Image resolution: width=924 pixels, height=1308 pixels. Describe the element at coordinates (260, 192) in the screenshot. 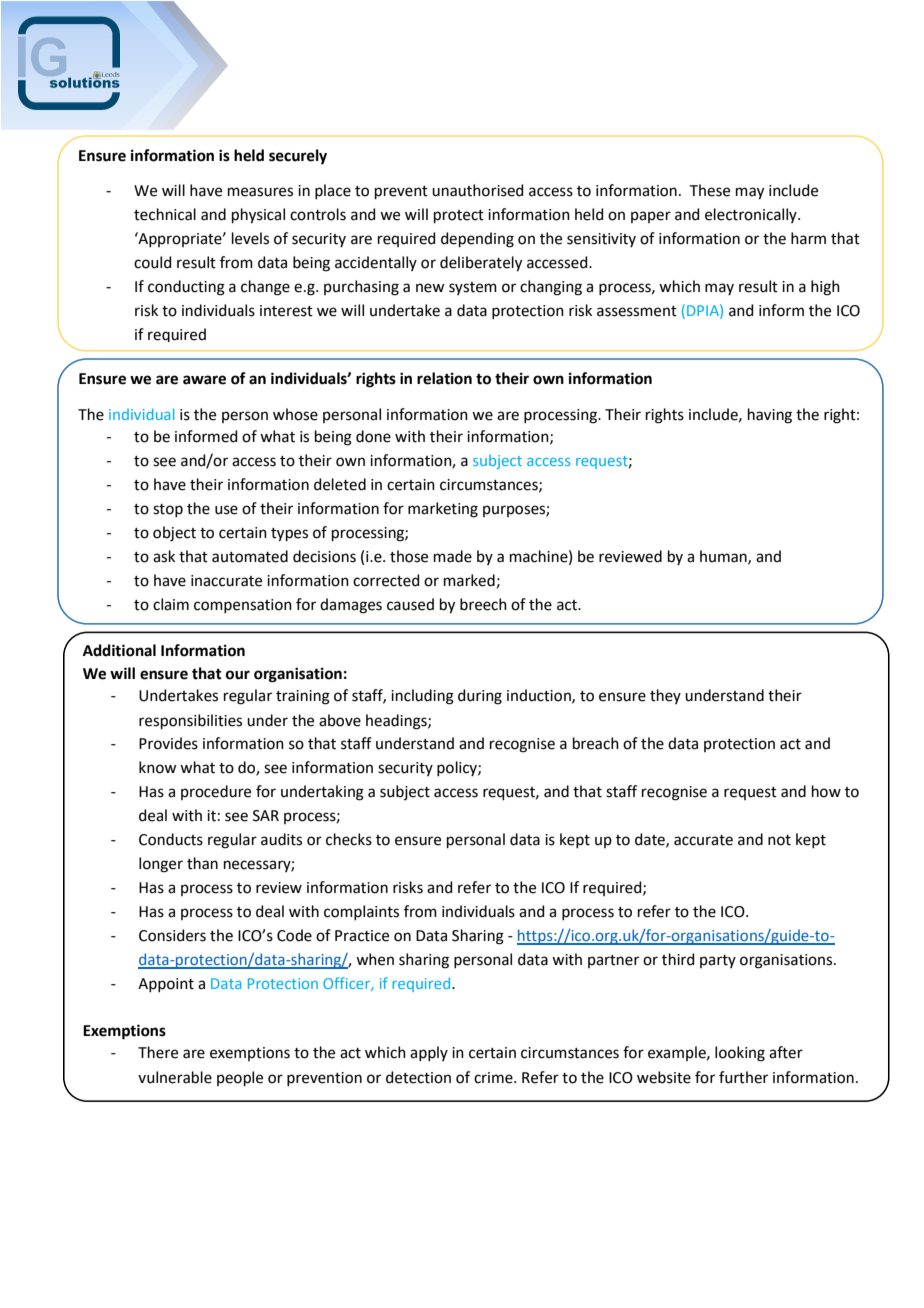

I see `measures` at that location.
